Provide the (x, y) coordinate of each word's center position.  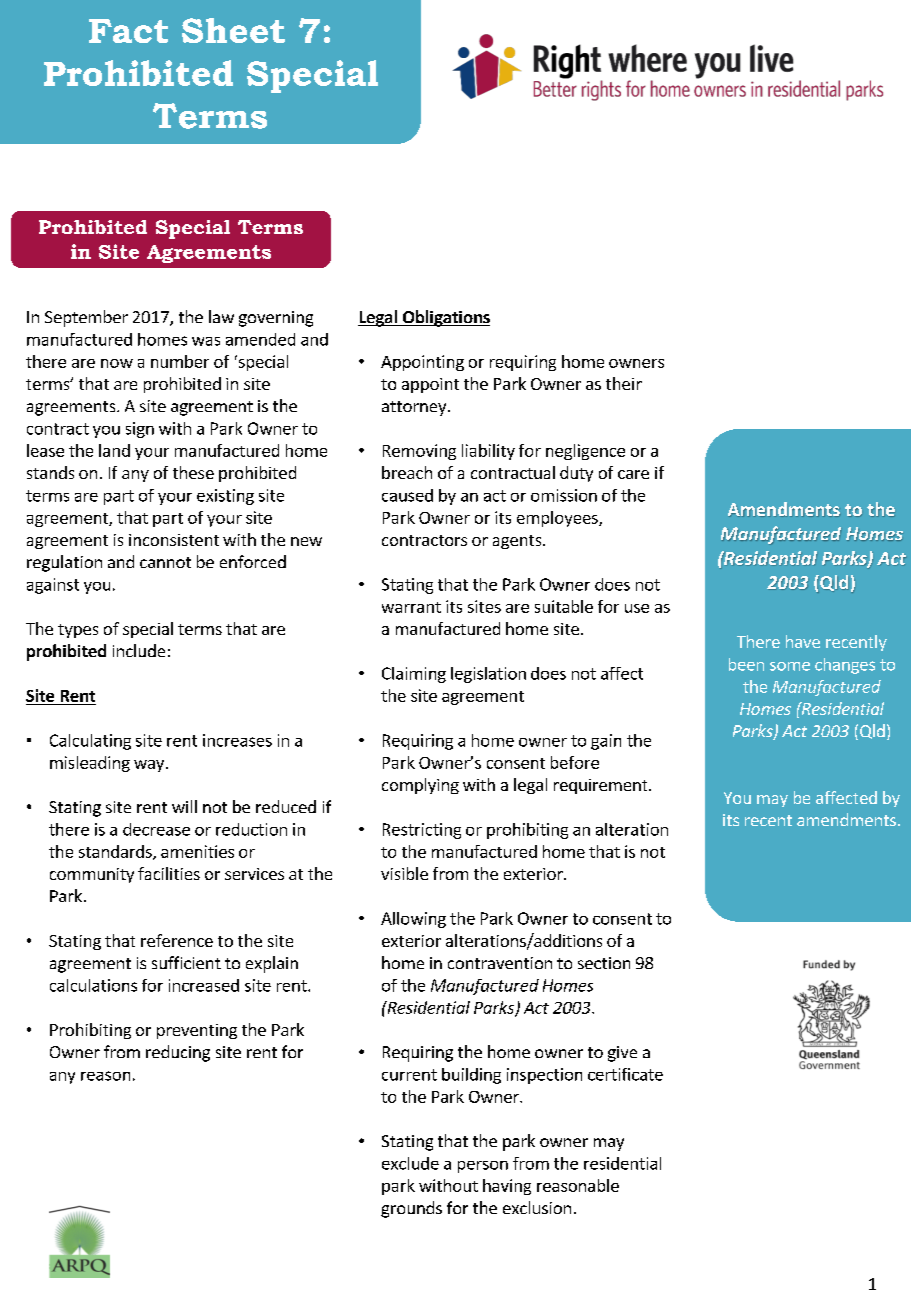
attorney (414, 408)
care (633, 474)
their (624, 383)
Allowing (413, 920)
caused (407, 495)
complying (420, 786)
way (149, 766)
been (746, 664)
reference (177, 940)
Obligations (445, 318)
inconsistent (174, 540)
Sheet (233, 30)
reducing (178, 1053)
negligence (585, 452)
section (604, 963)
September (86, 318)
